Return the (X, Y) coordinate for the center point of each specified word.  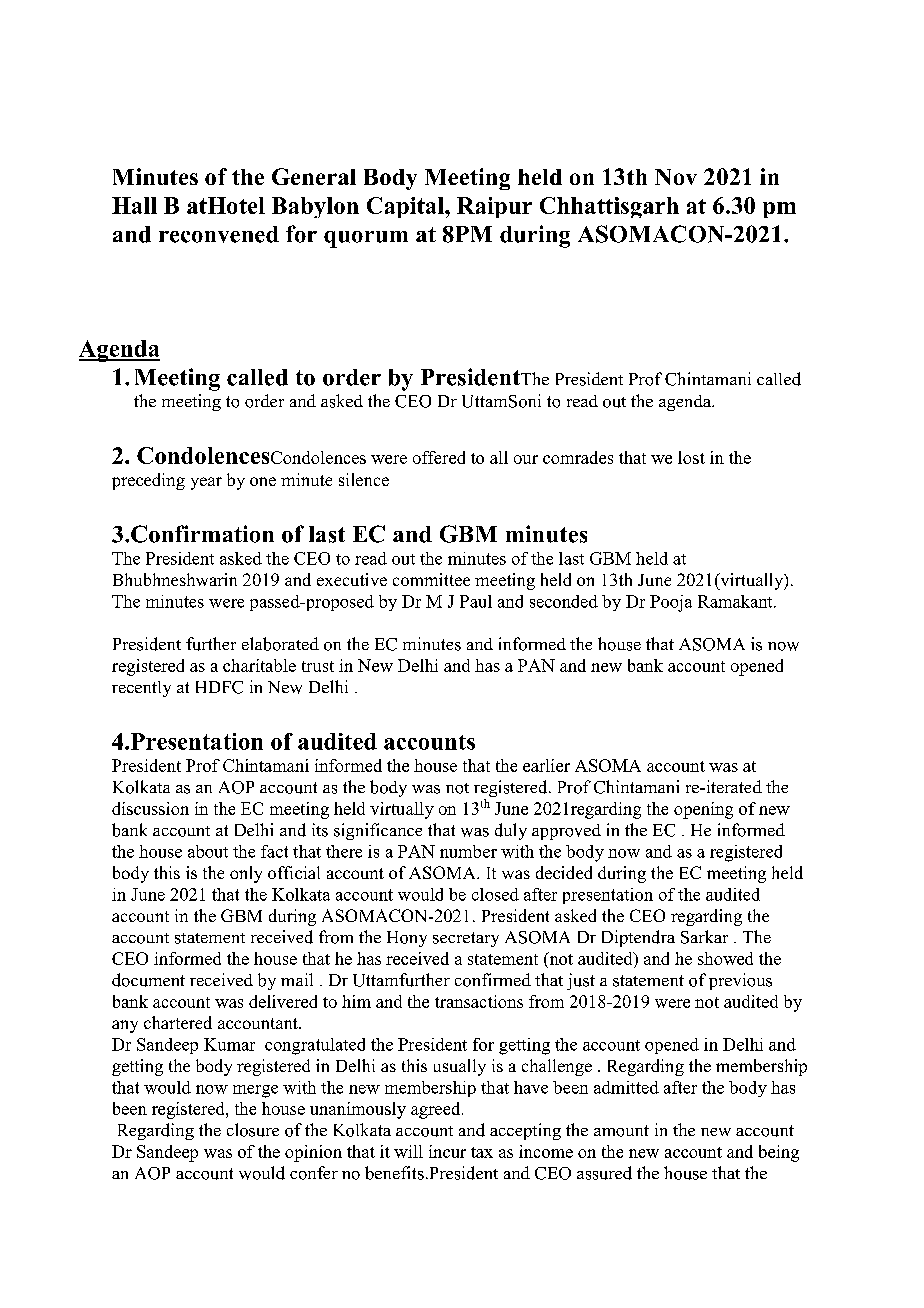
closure (253, 1130)
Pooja (671, 603)
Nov (676, 177)
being (779, 1153)
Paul (476, 601)
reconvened (219, 234)
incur (447, 1151)
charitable (259, 665)
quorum (366, 239)
